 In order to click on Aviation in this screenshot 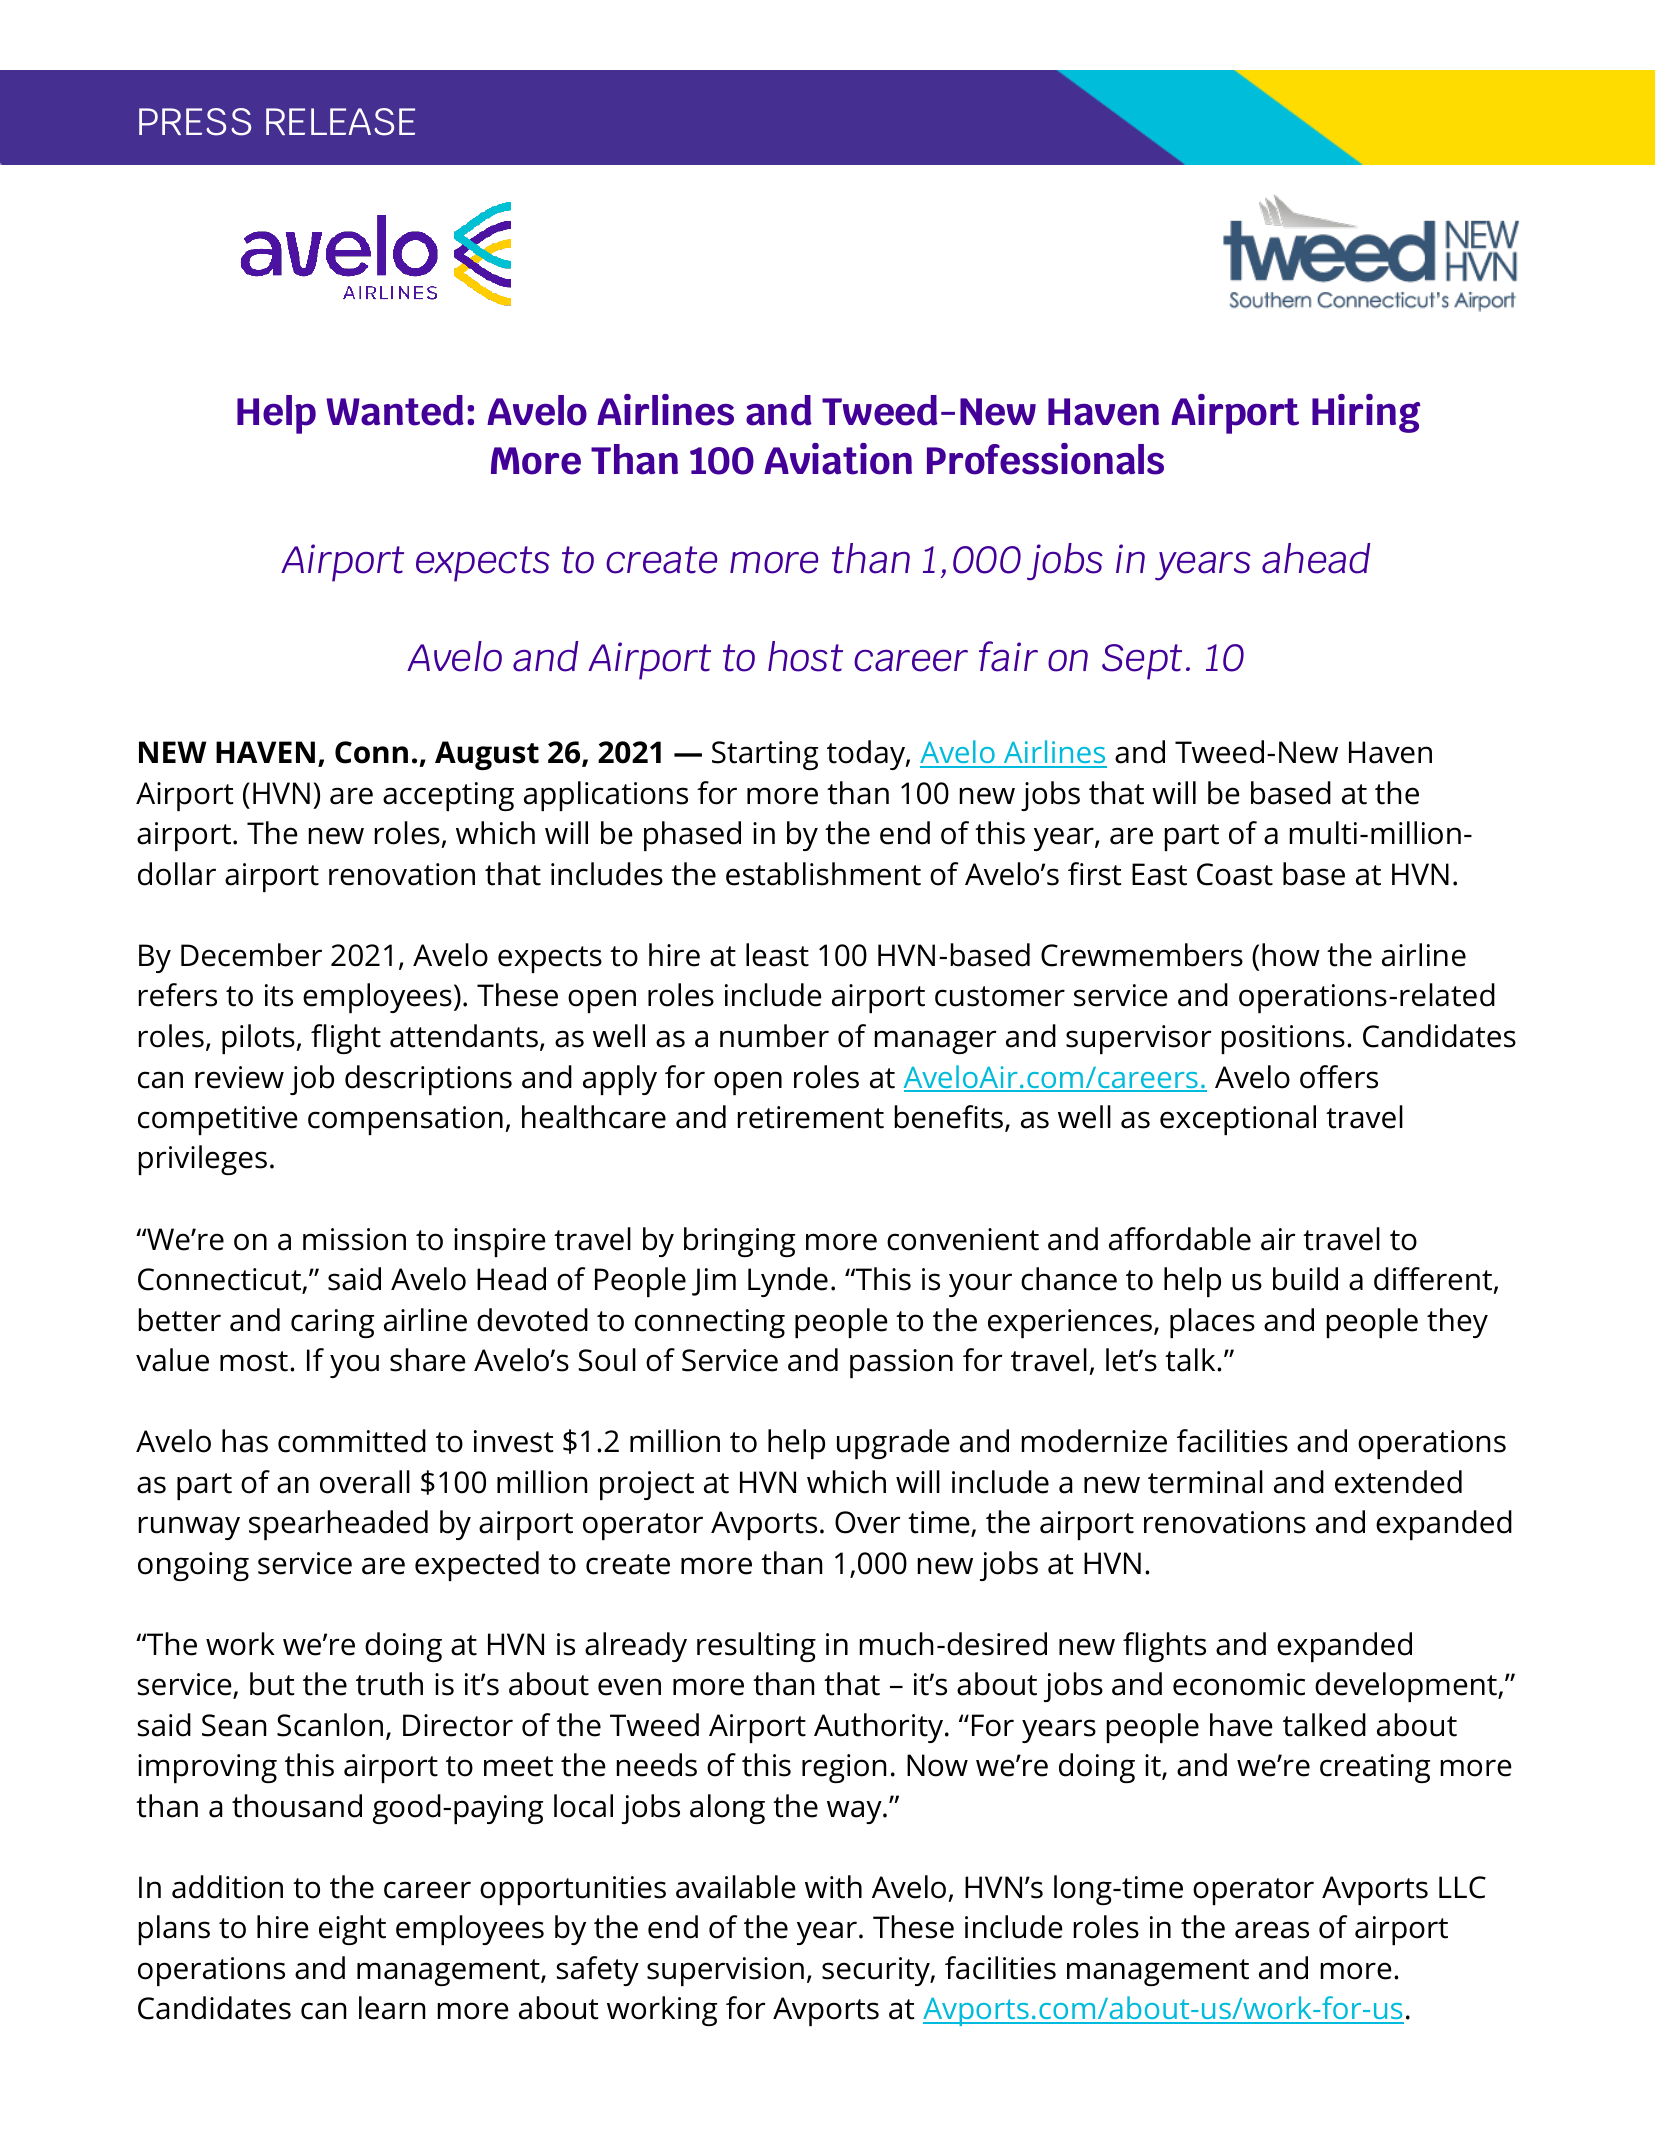, I will do `click(838, 459)`.
